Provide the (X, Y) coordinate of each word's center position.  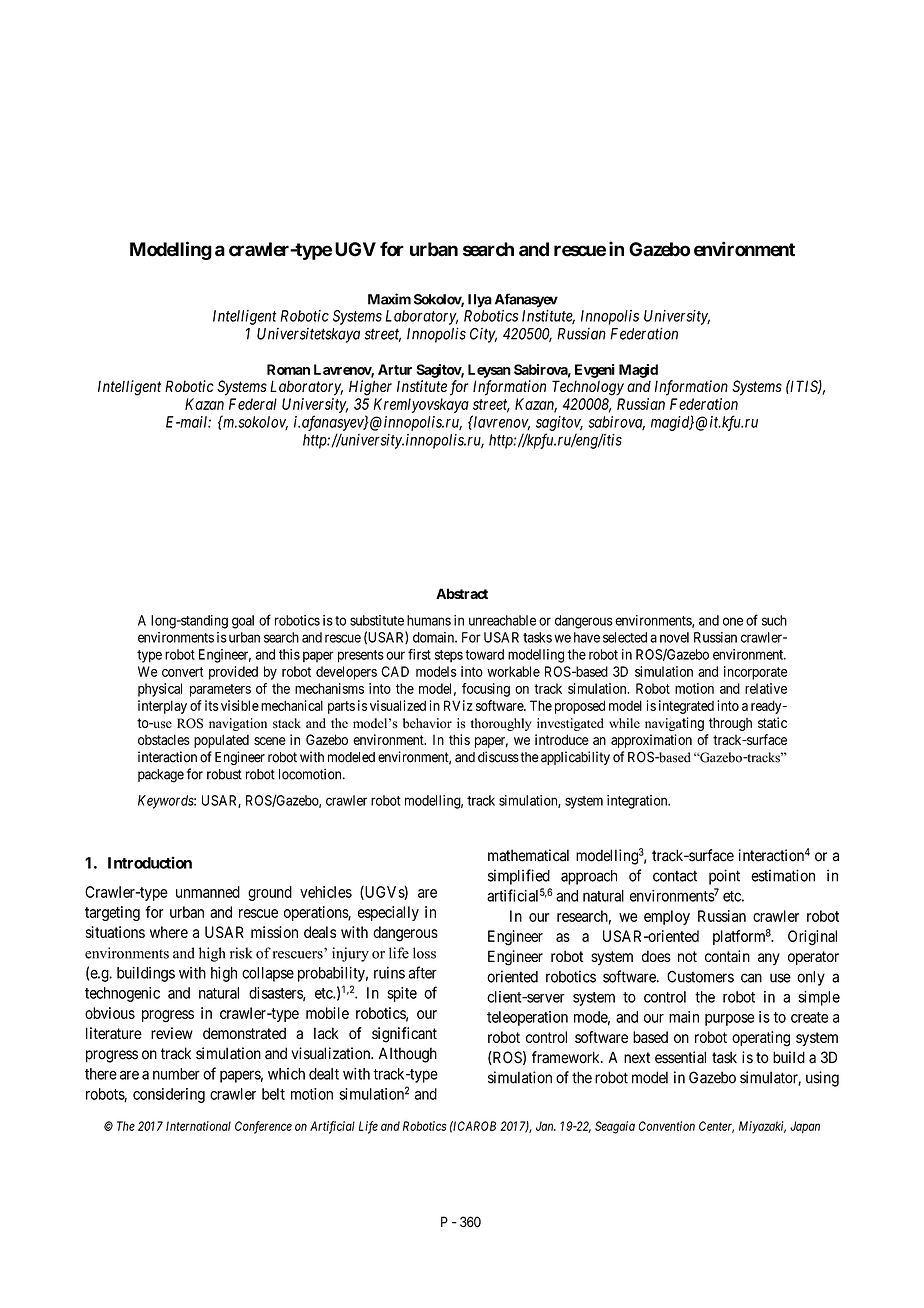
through (730, 724)
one (733, 621)
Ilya (480, 301)
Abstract (462, 593)
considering (169, 1095)
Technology (588, 388)
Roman (288, 369)
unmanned (208, 892)
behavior (427, 723)
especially (388, 913)
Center (716, 1127)
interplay (162, 707)
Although (408, 1055)
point (724, 877)
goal (243, 622)
